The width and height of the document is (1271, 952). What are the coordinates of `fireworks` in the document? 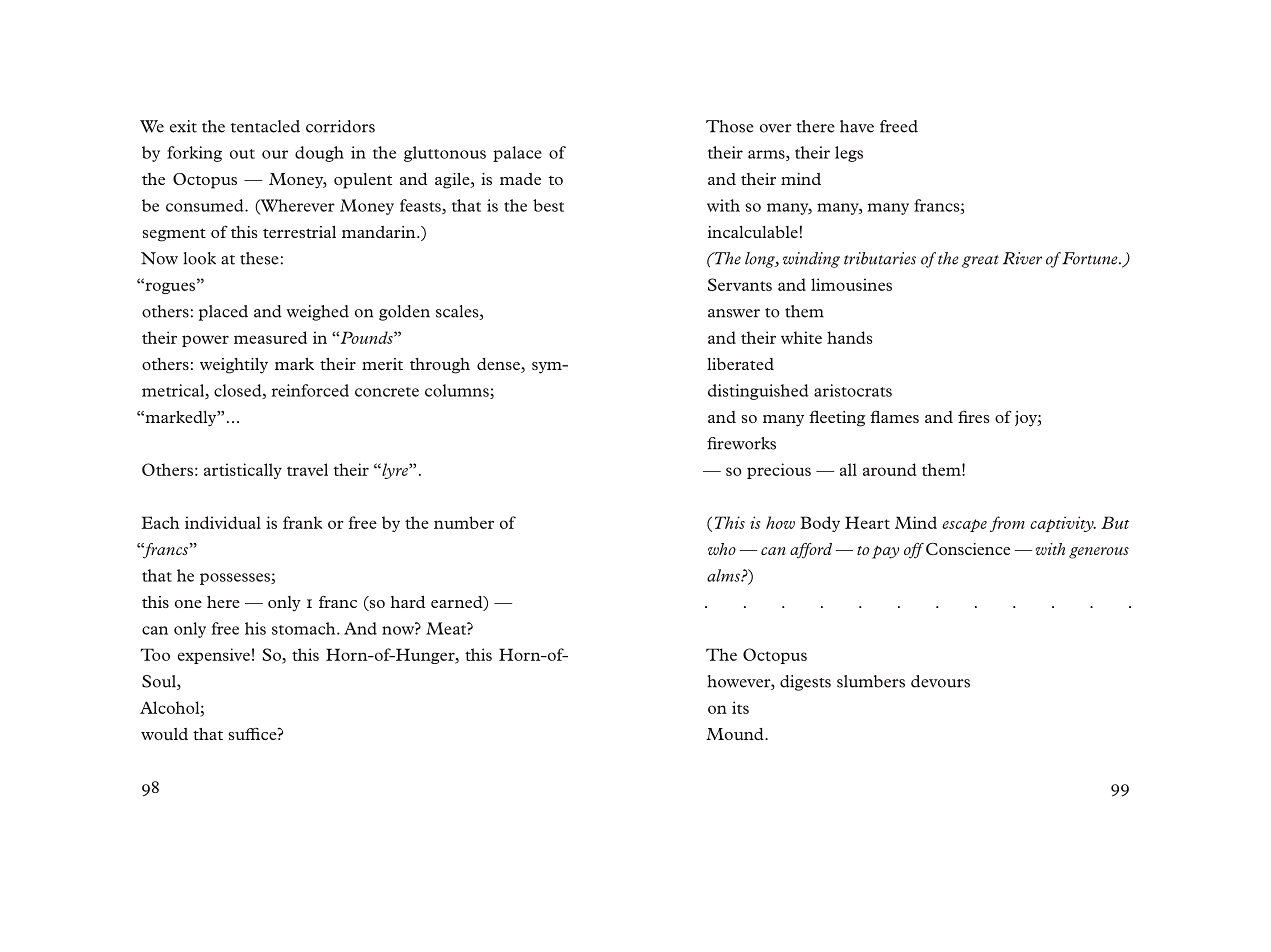 It's located at (741, 443).
